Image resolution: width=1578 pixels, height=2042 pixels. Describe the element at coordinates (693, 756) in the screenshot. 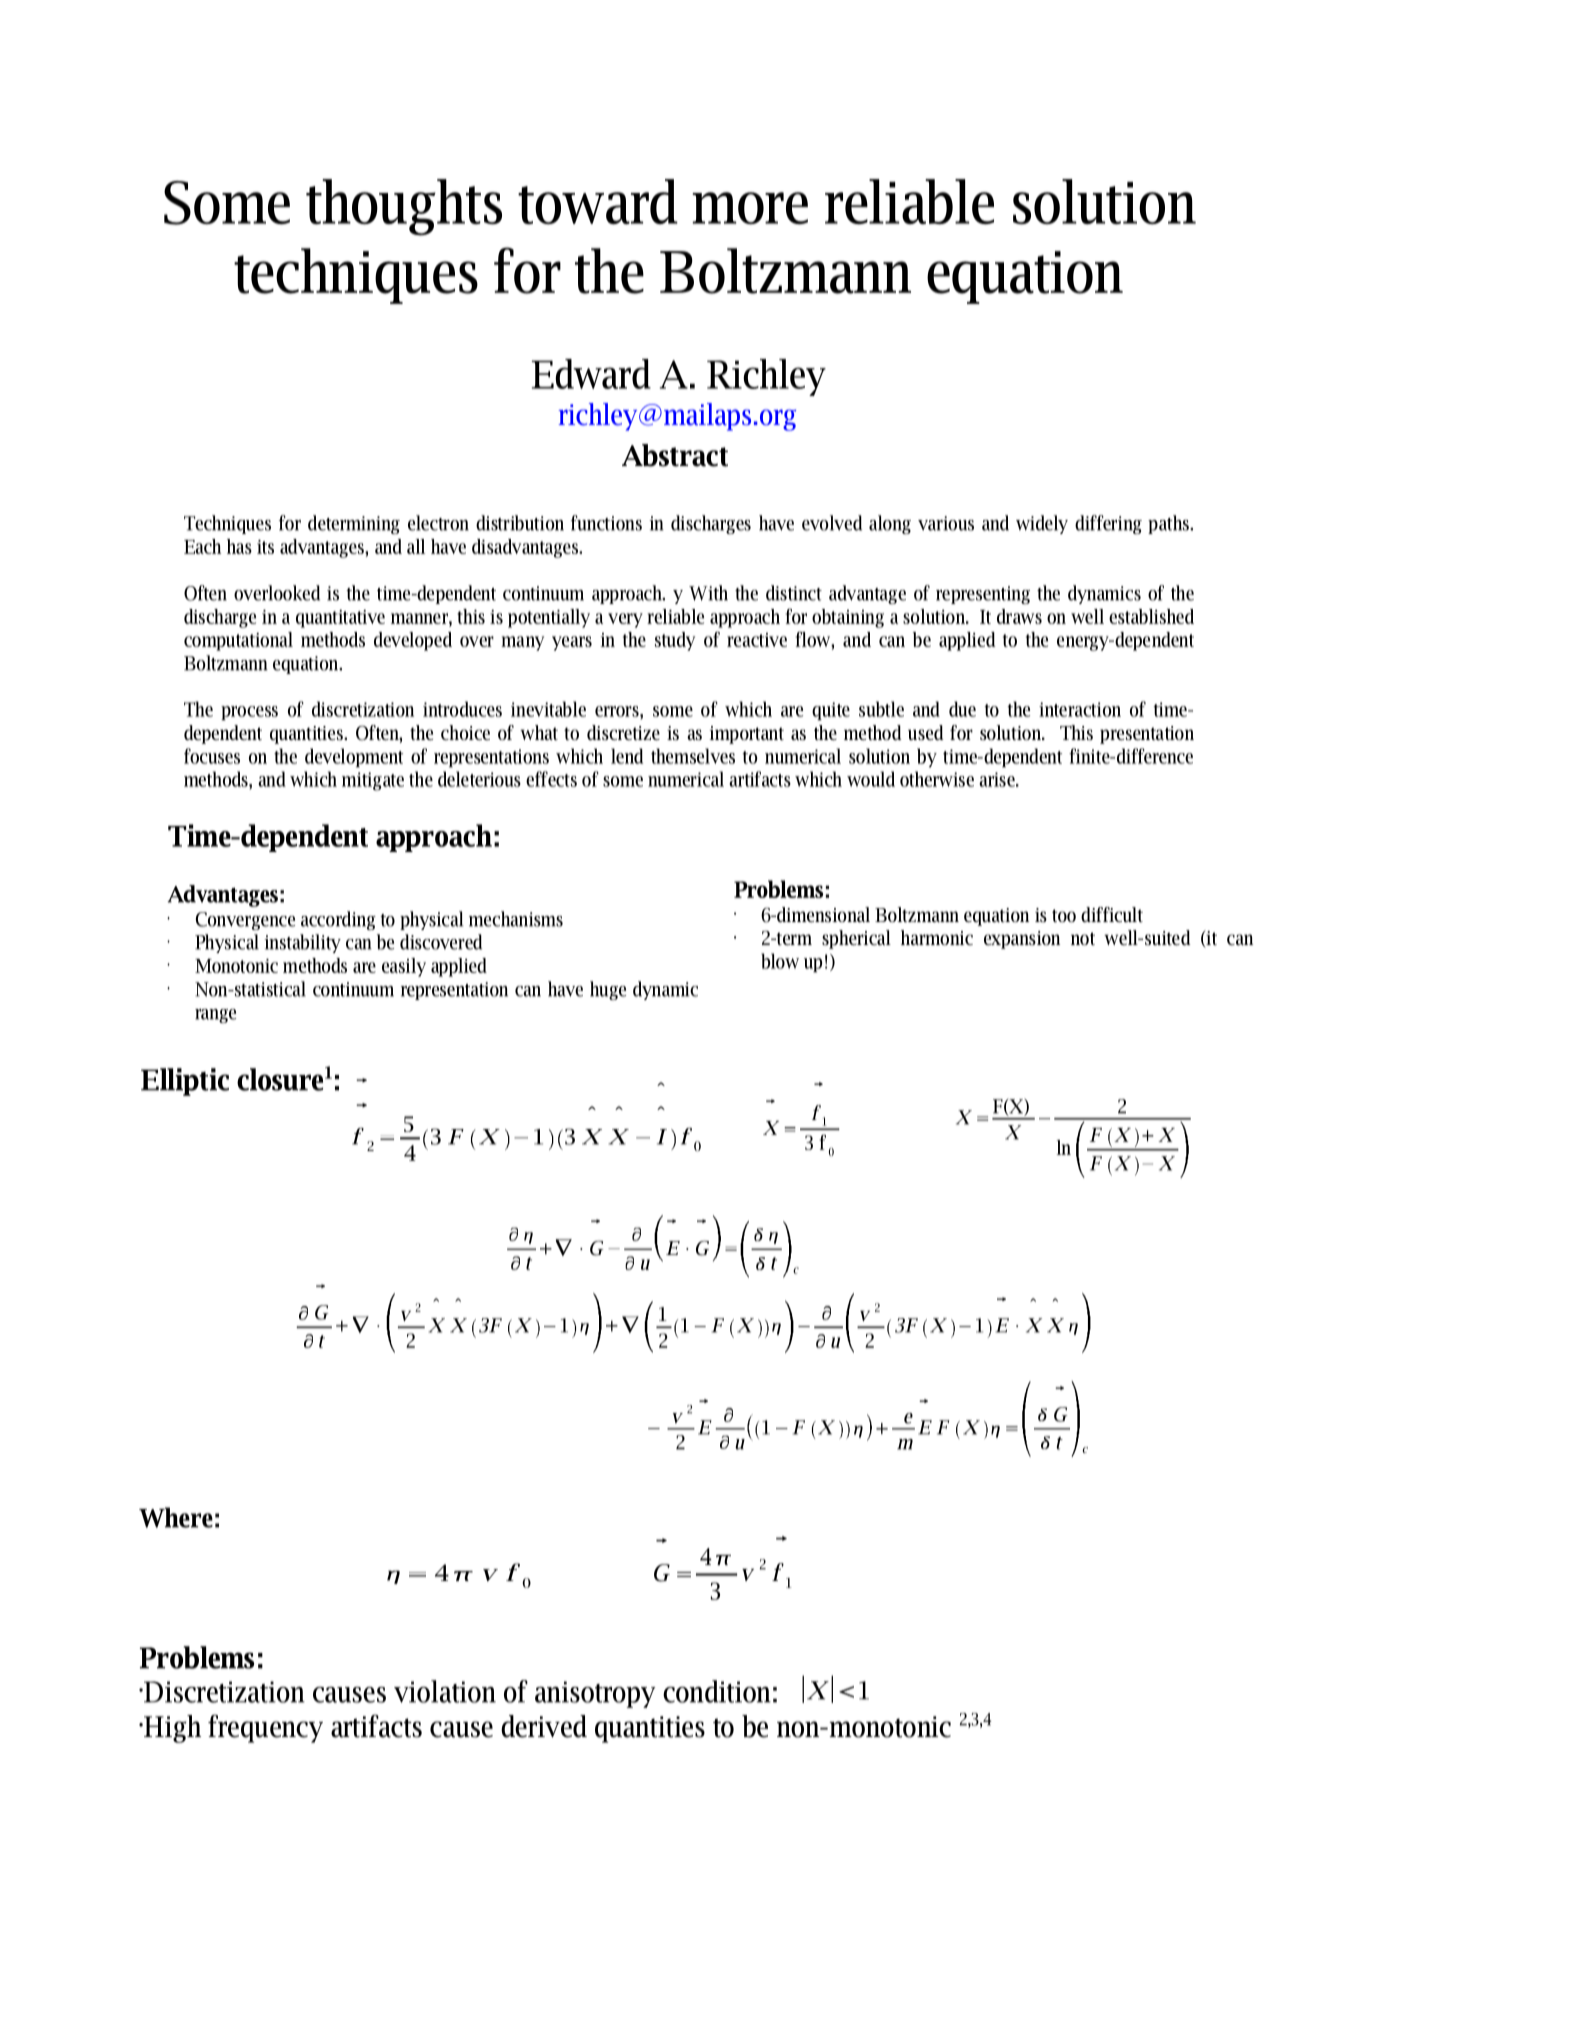

I see `themselves` at that location.
